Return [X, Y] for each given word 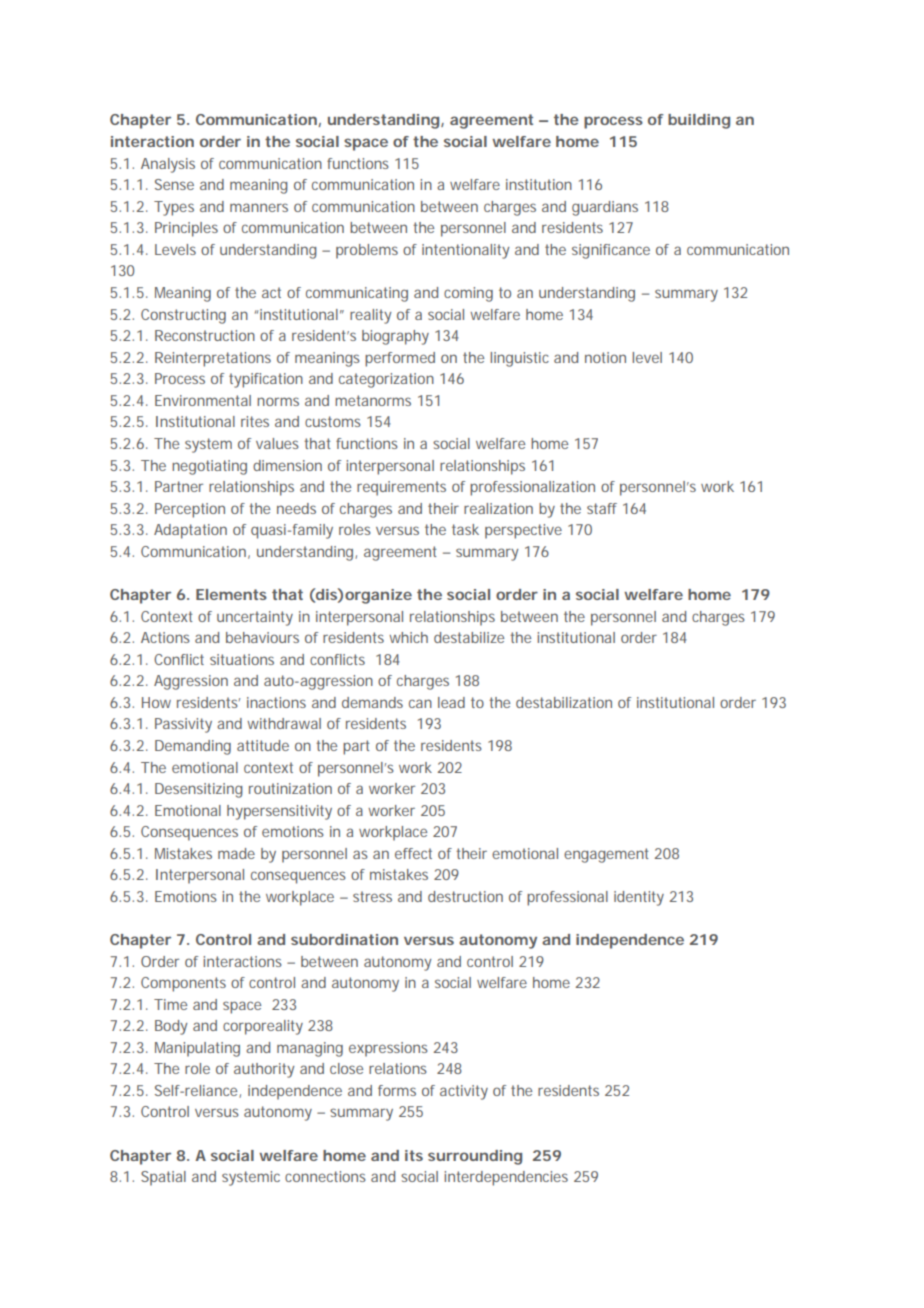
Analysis [168, 165]
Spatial [163, 1178]
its [414, 1155]
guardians [605, 208]
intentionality [466, 251]
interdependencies [506, 1178]
